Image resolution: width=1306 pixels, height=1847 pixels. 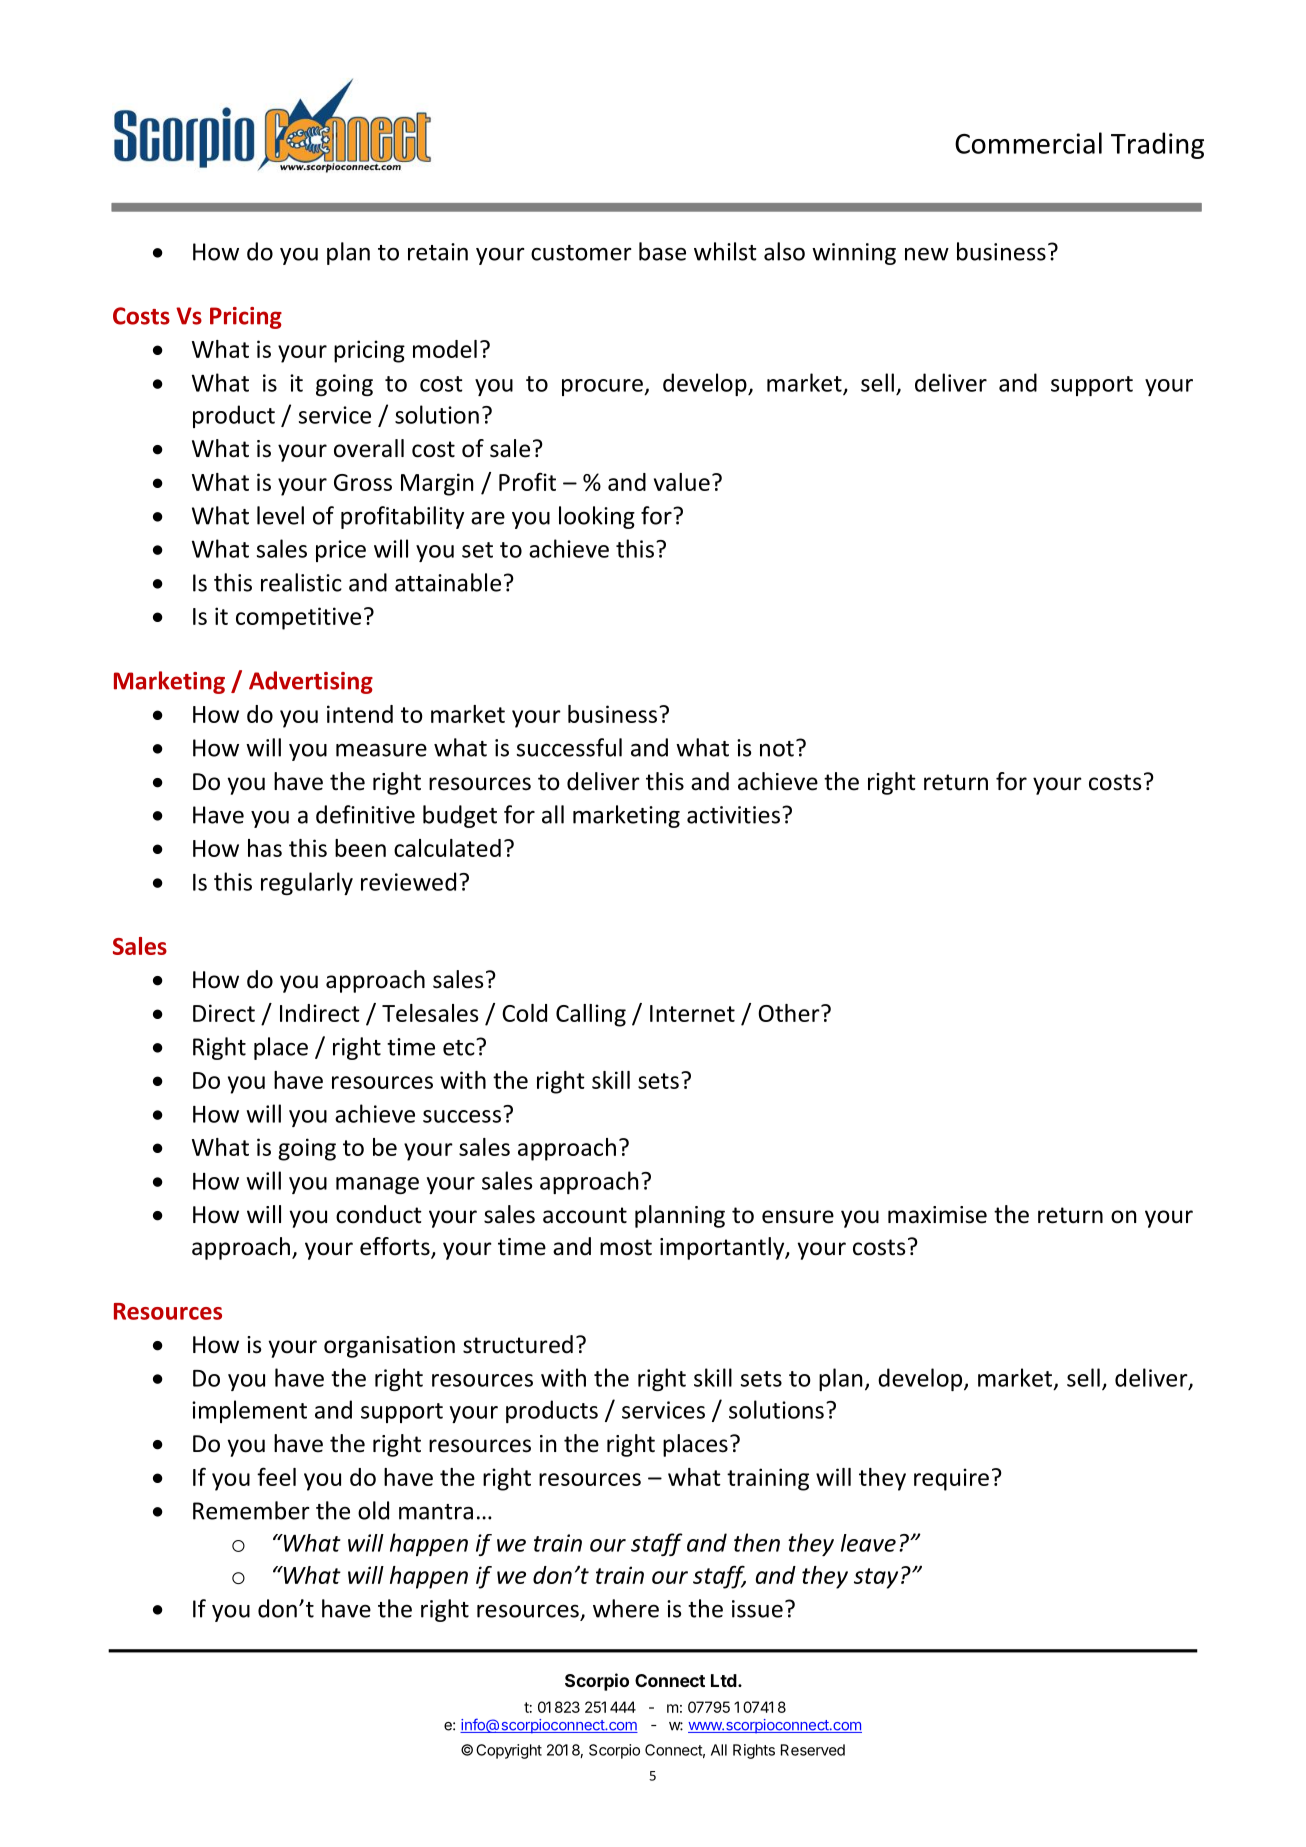 I want to click on whilst, so click(x=725, y=251).
